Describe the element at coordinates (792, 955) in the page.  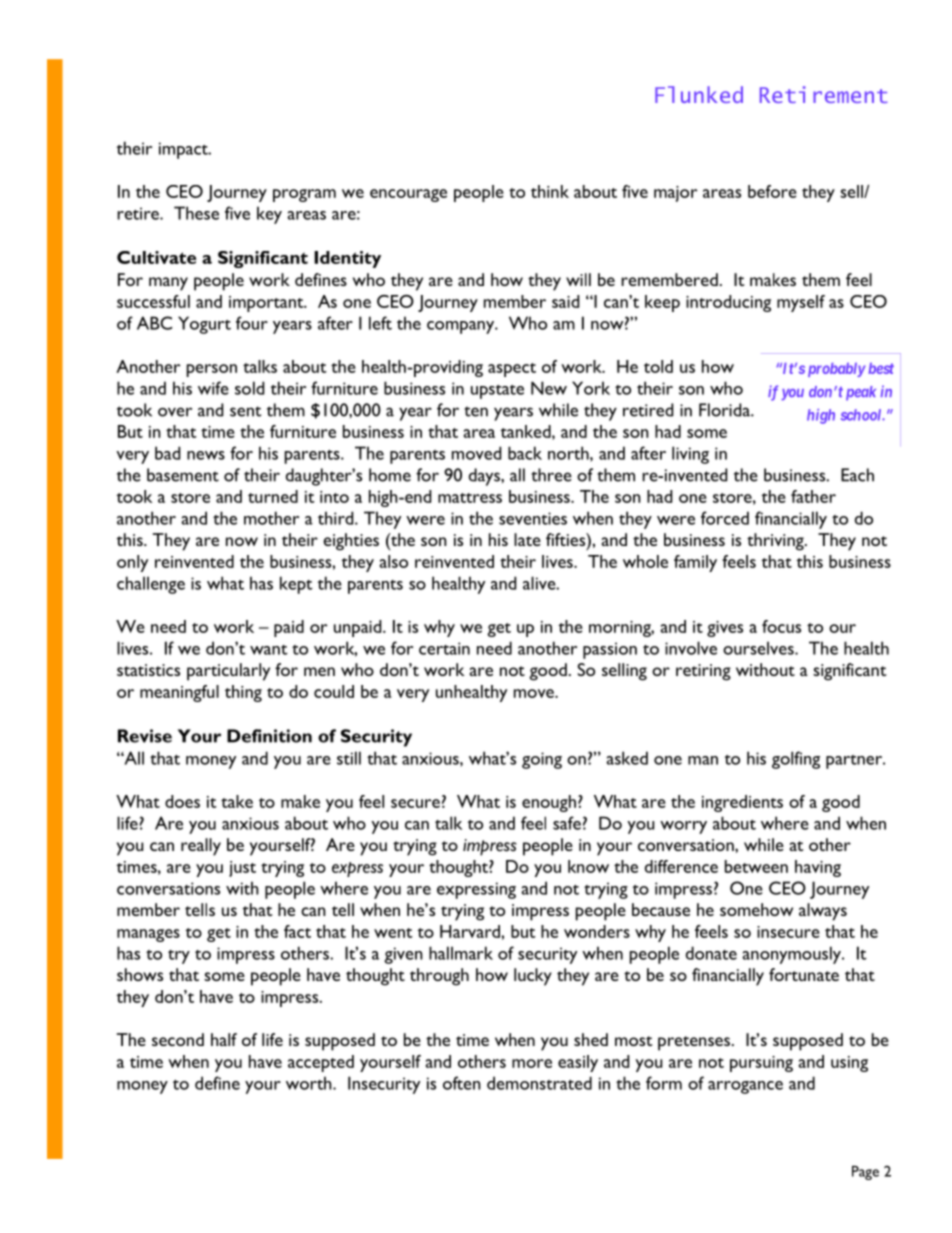
I see `anonymously` at that location.
